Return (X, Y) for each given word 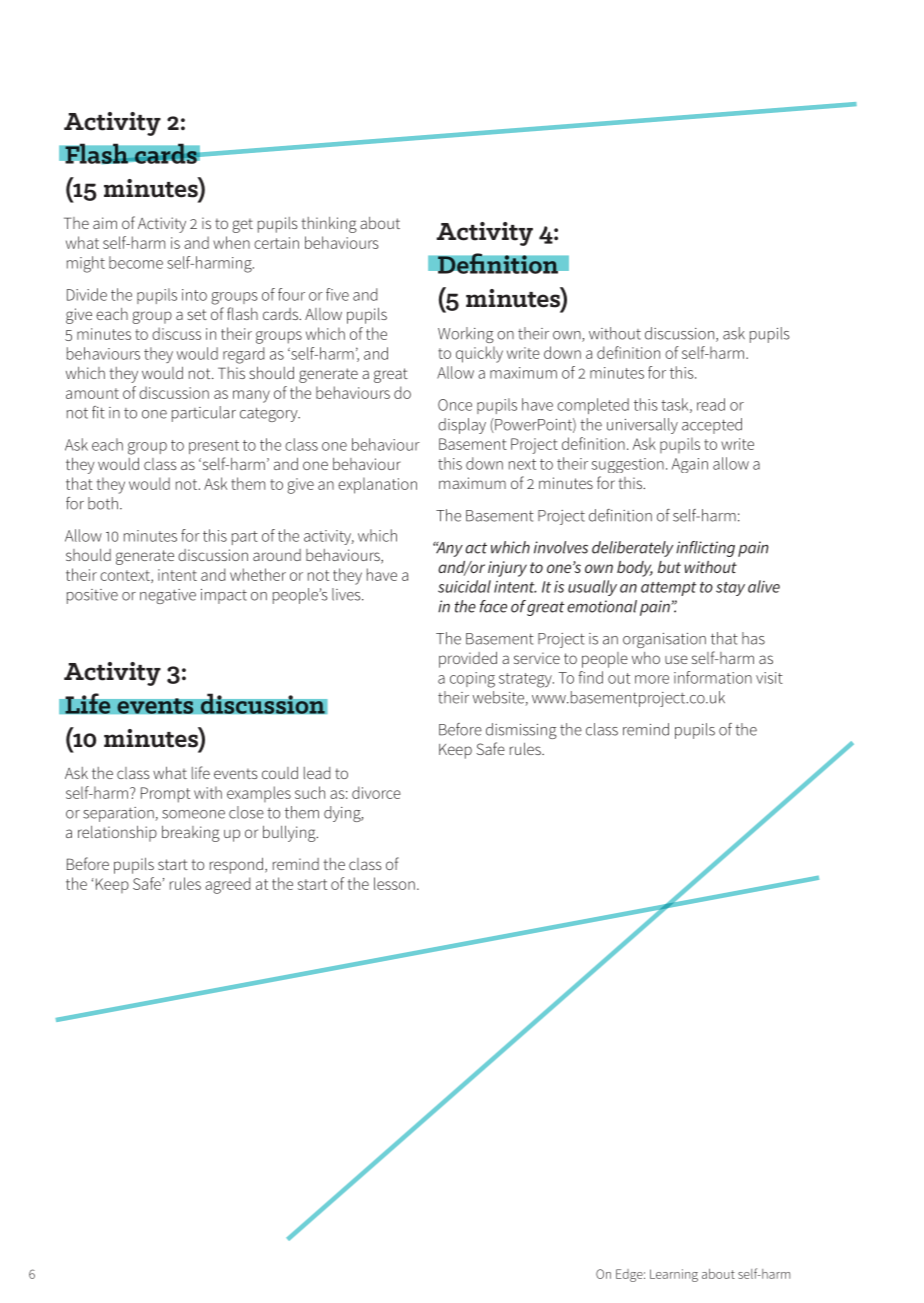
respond (236, 866)
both (103, 503)
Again (690, 465)
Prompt (165, 795)
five (337, 294)
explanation (377, 485)
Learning (674, 1275)
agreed (227, 885)
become (136, 262)
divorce (376, 792)
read (711, 404)
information (713, 677)
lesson (394, 883)
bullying (290, 834)
